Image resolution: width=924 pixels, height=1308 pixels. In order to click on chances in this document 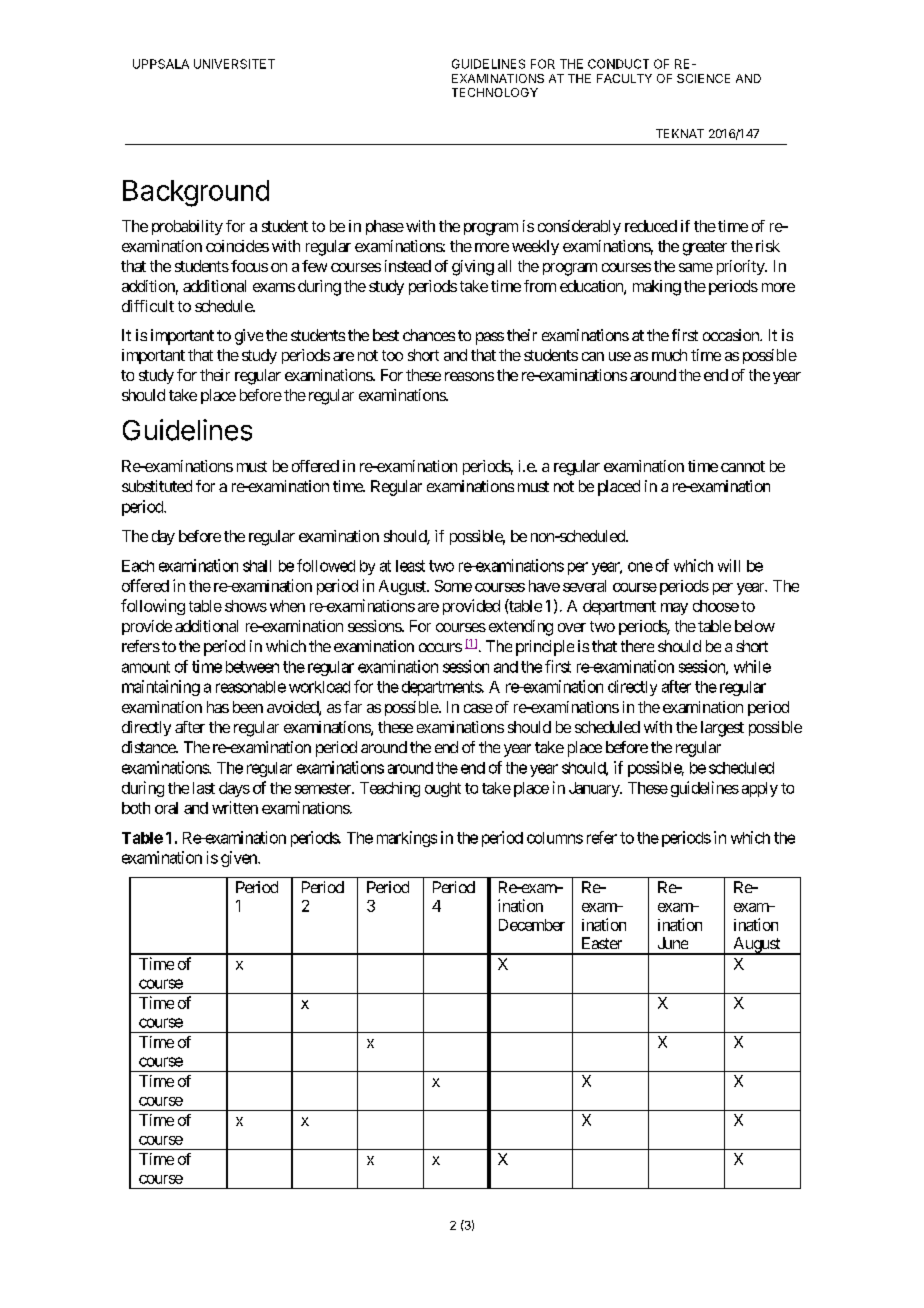, I will do `click(429, 335)`.
